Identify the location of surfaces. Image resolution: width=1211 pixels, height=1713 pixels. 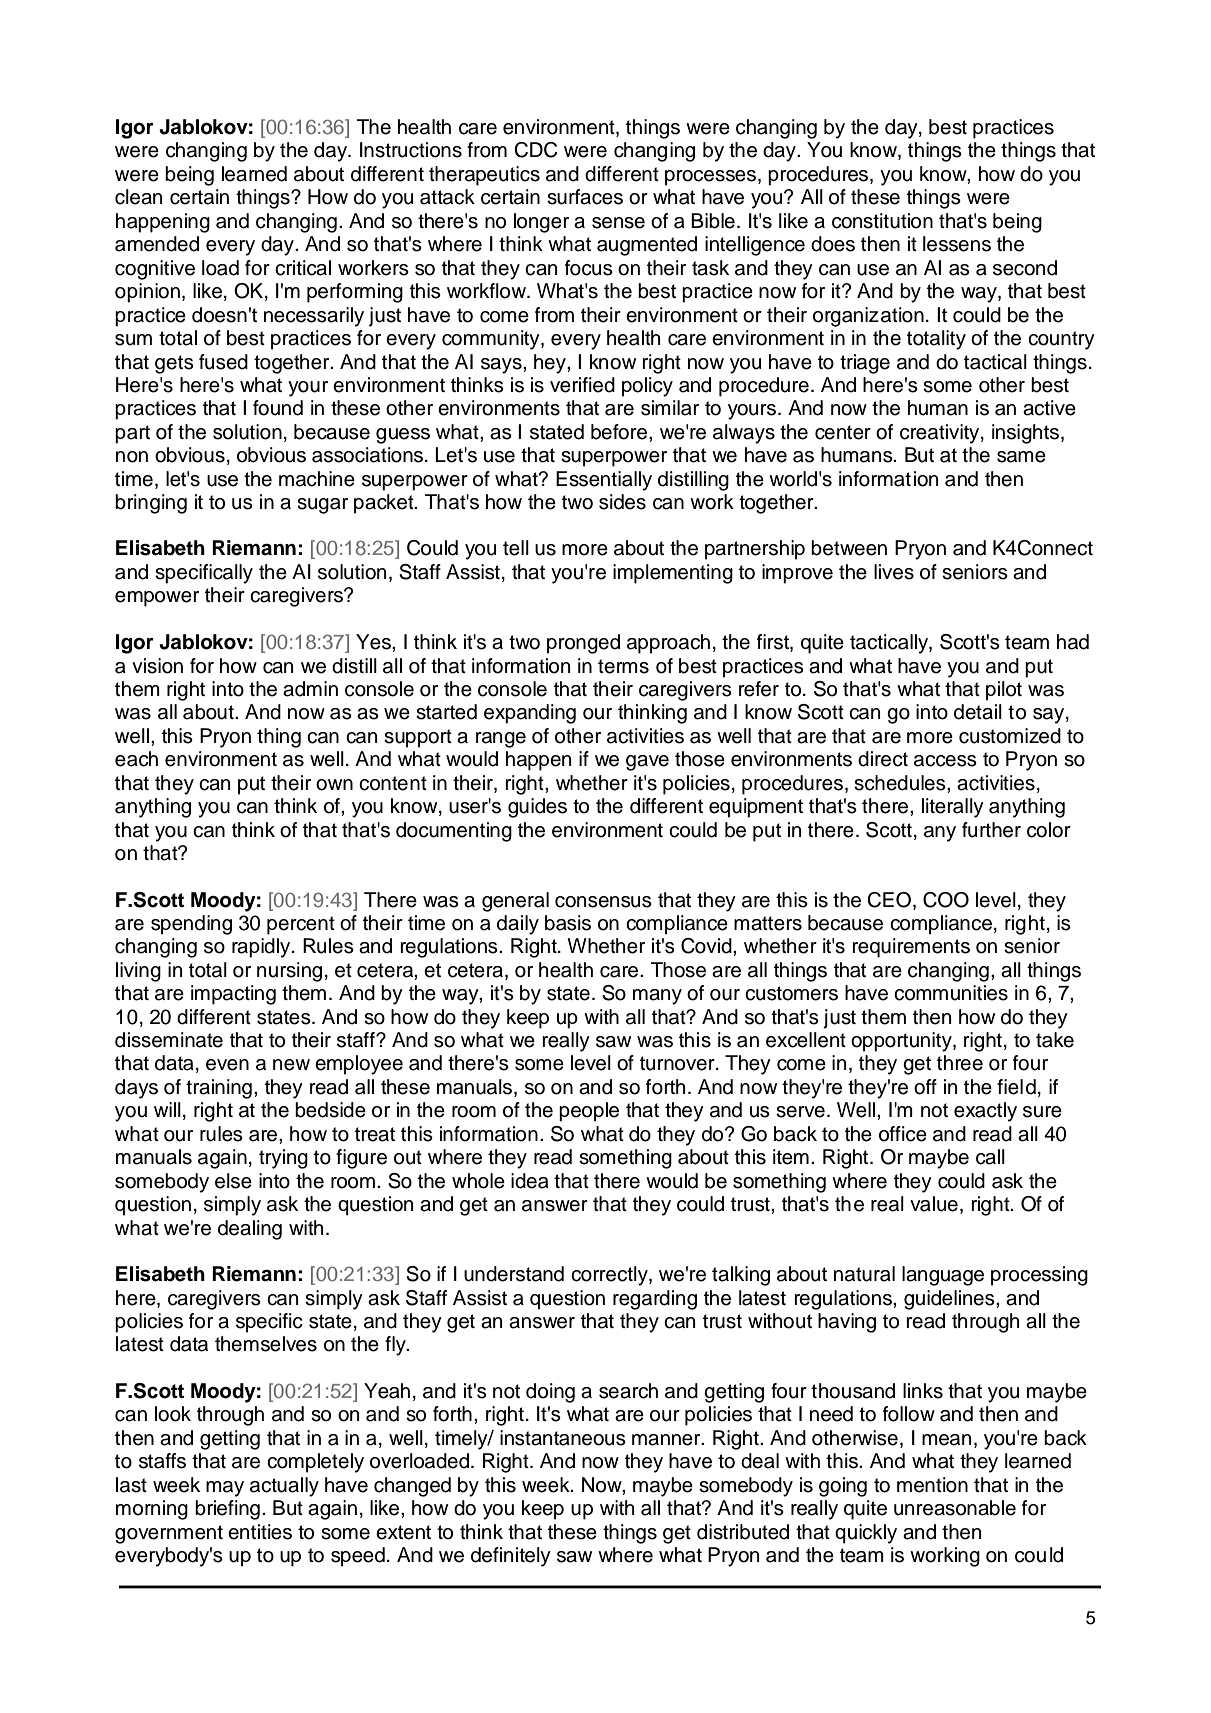
(585, 197).
